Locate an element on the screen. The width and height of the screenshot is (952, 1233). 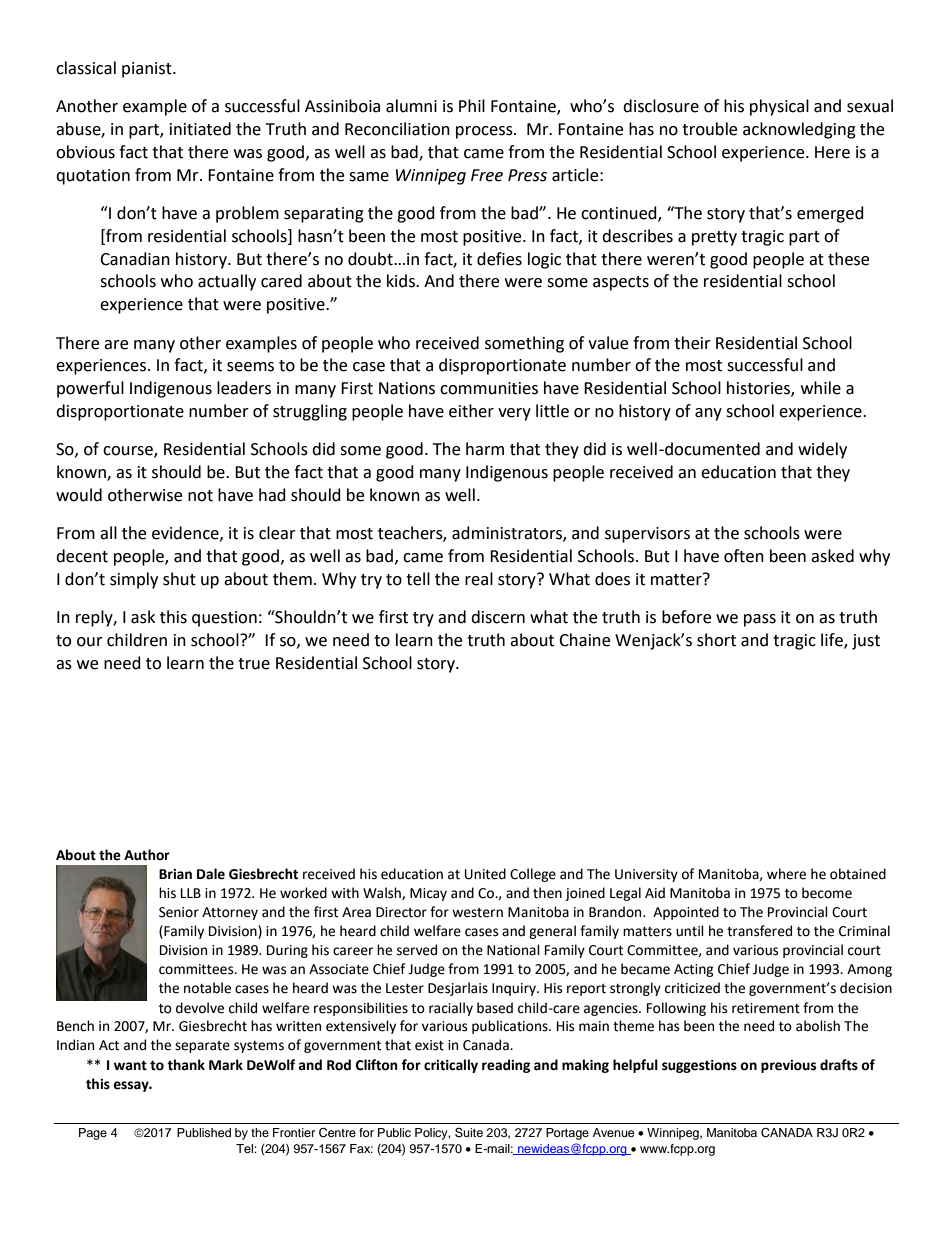
real is located at coordinates (479, 579).
